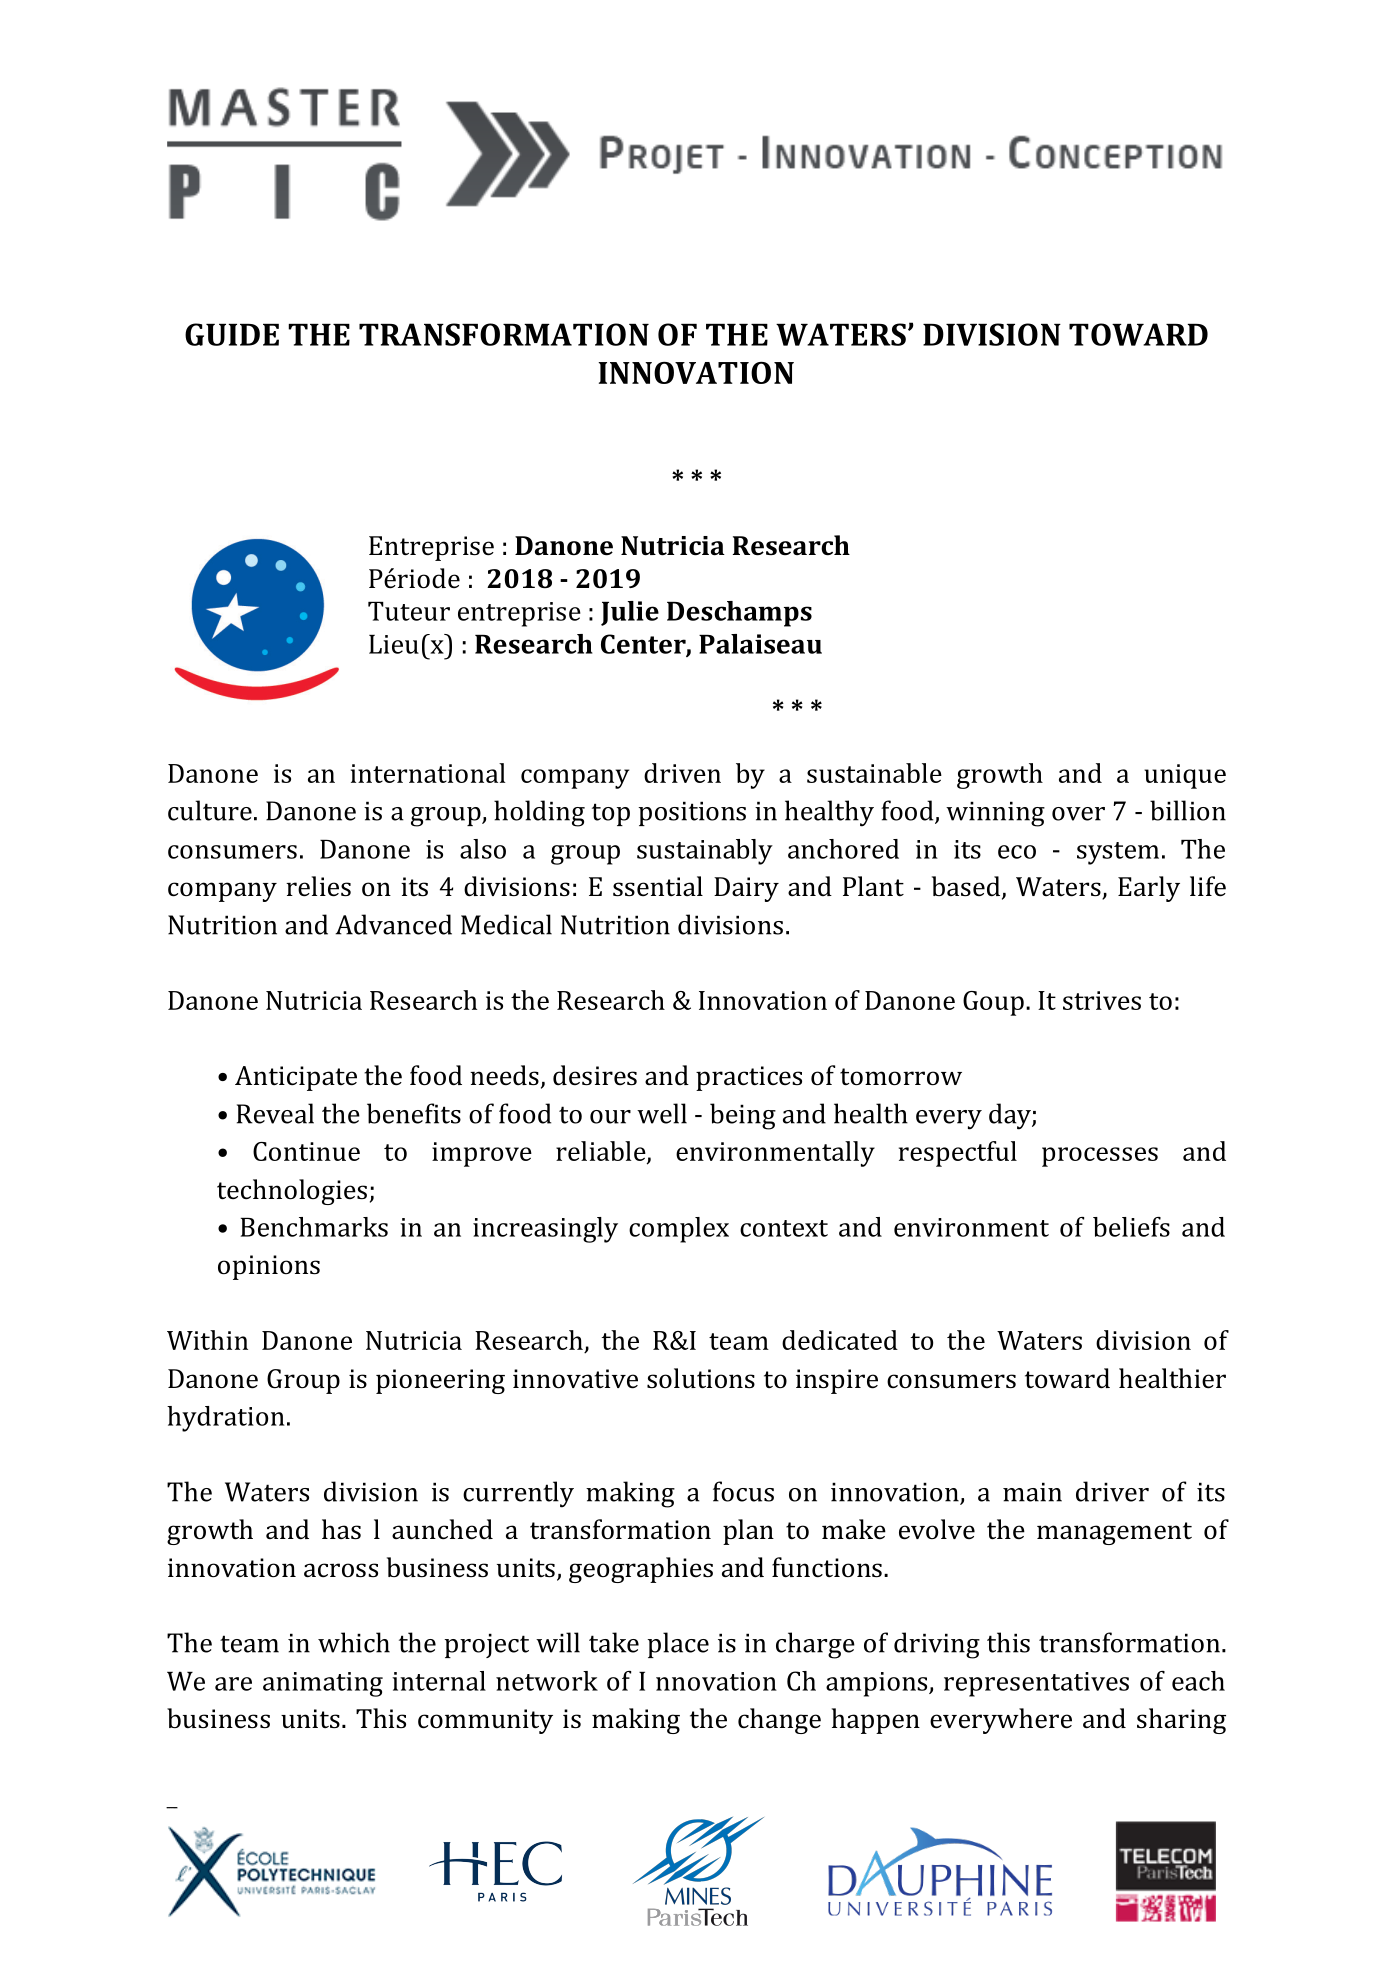 This screenshot has height=1968, width=1391. What do you see at coordinates (1102, 1000) in the screenshot?
I see `strives` at bounding box center [1102, 1000].
